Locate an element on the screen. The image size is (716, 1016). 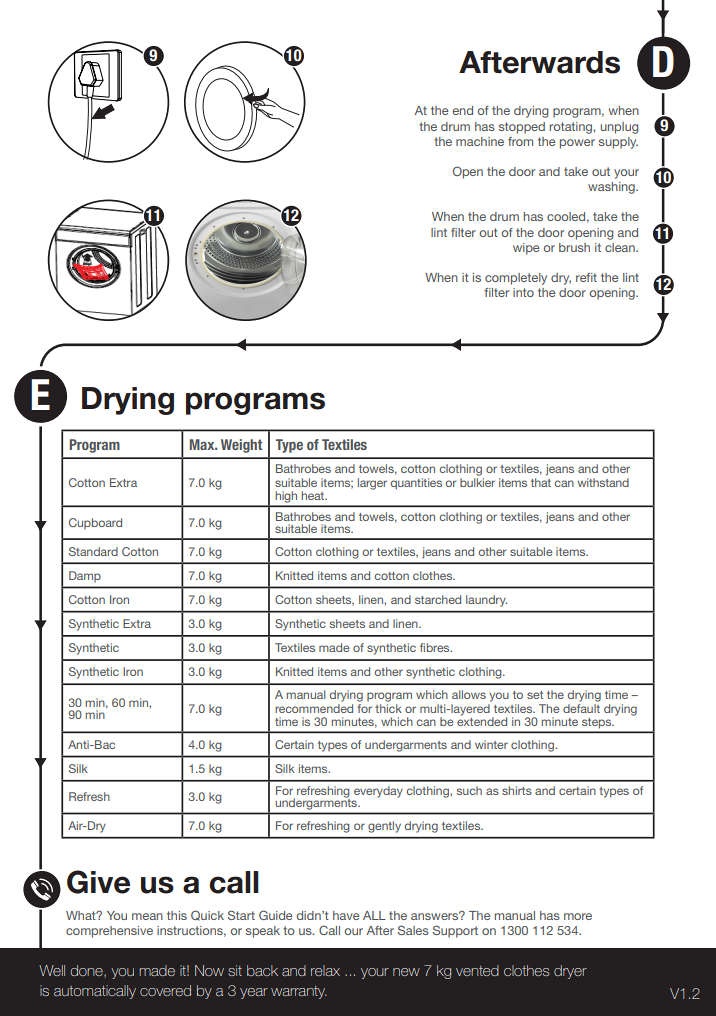
that is located at coordinates (541, 481).
